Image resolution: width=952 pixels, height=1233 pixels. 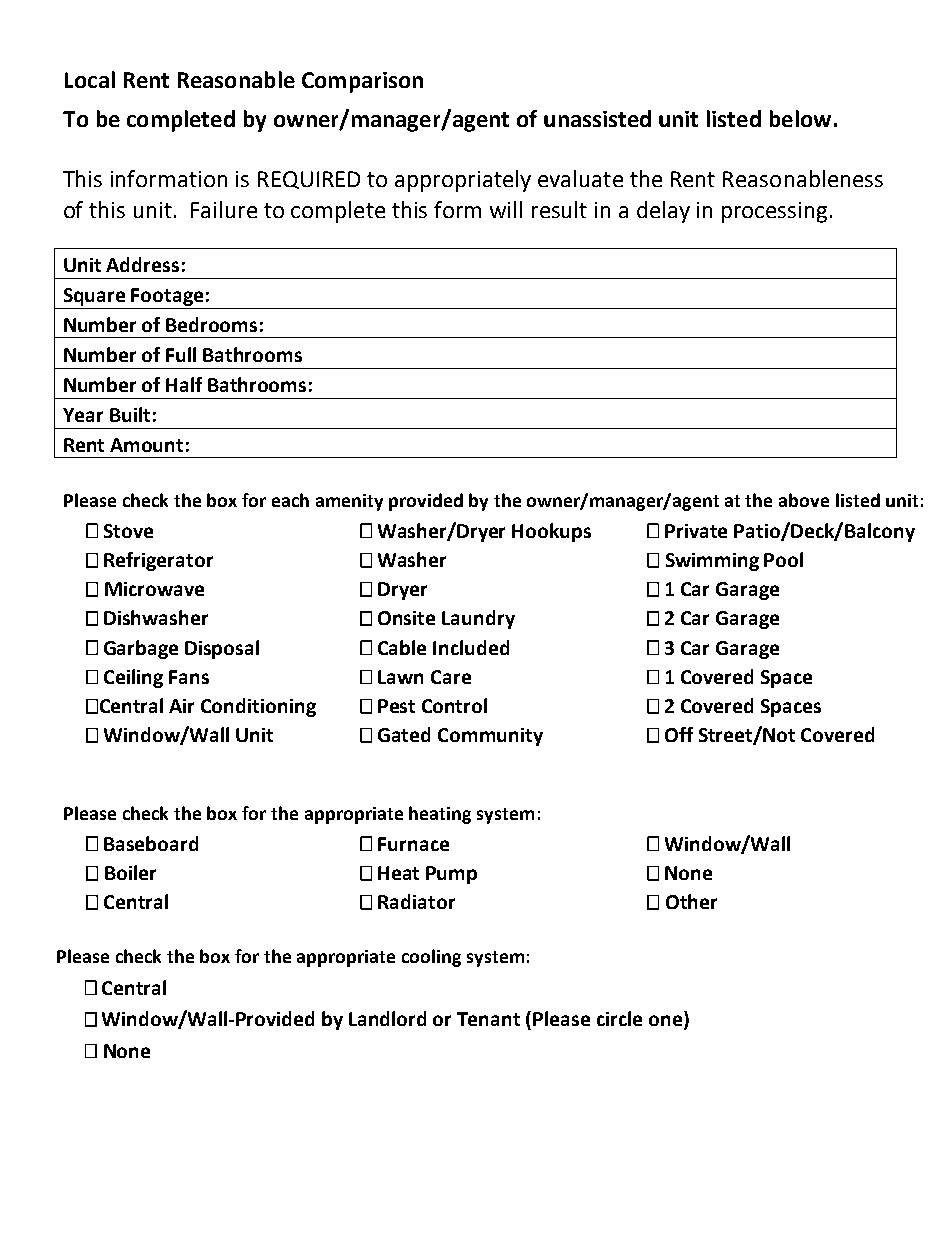 What do you see at coordinates (90, 79) in the screenshot?
I see `Local` at bounding box center [90, 79].
